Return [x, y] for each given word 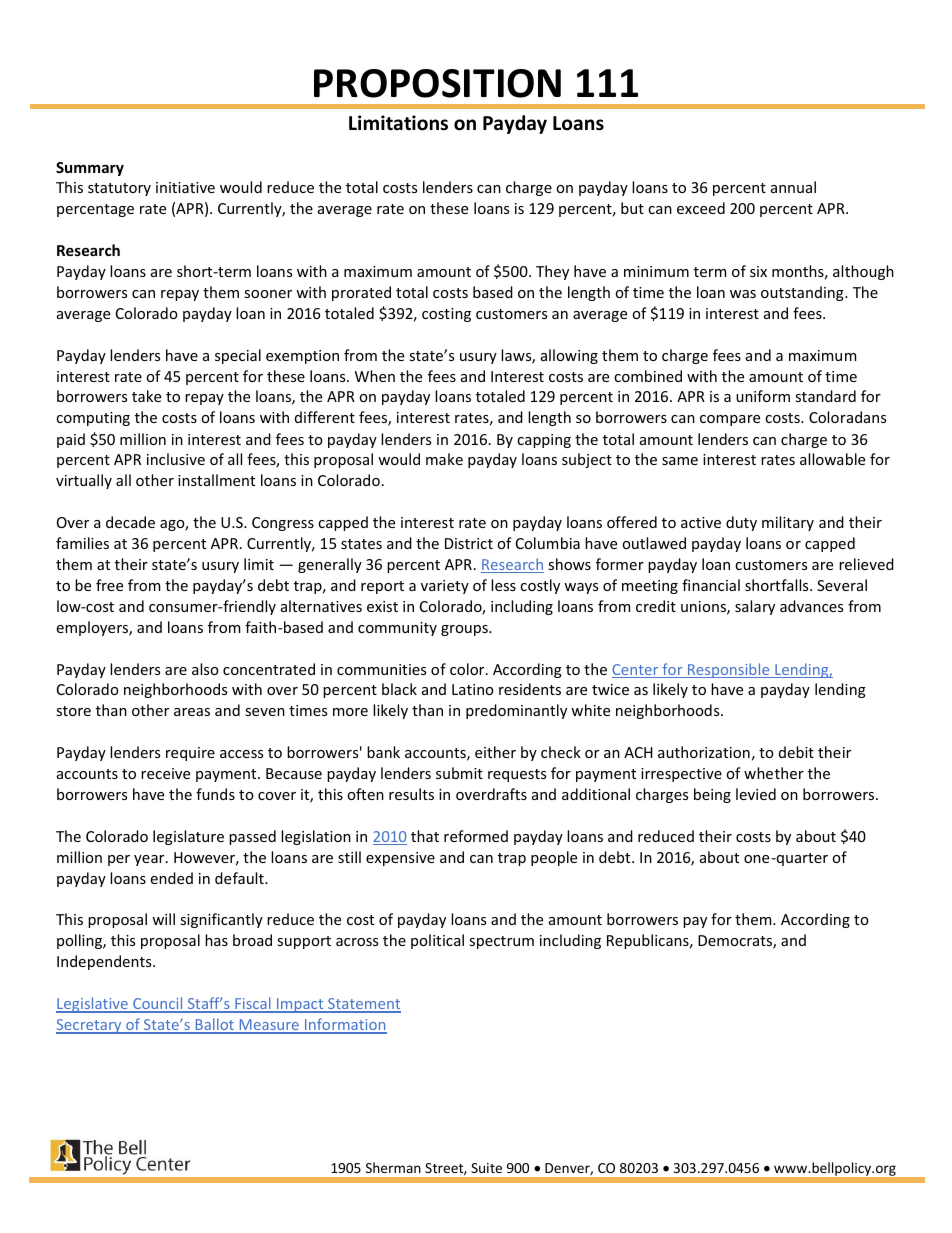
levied [756, 794]
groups [465, 630]
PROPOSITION [437, 83]
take [146, 396]
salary [755, 607]
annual [793, 187]
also [205, 669]
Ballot [214, 1025]
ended [171, 878]
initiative [185, 187]
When [375, 376]
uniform [763, 396]
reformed [476, 836]
